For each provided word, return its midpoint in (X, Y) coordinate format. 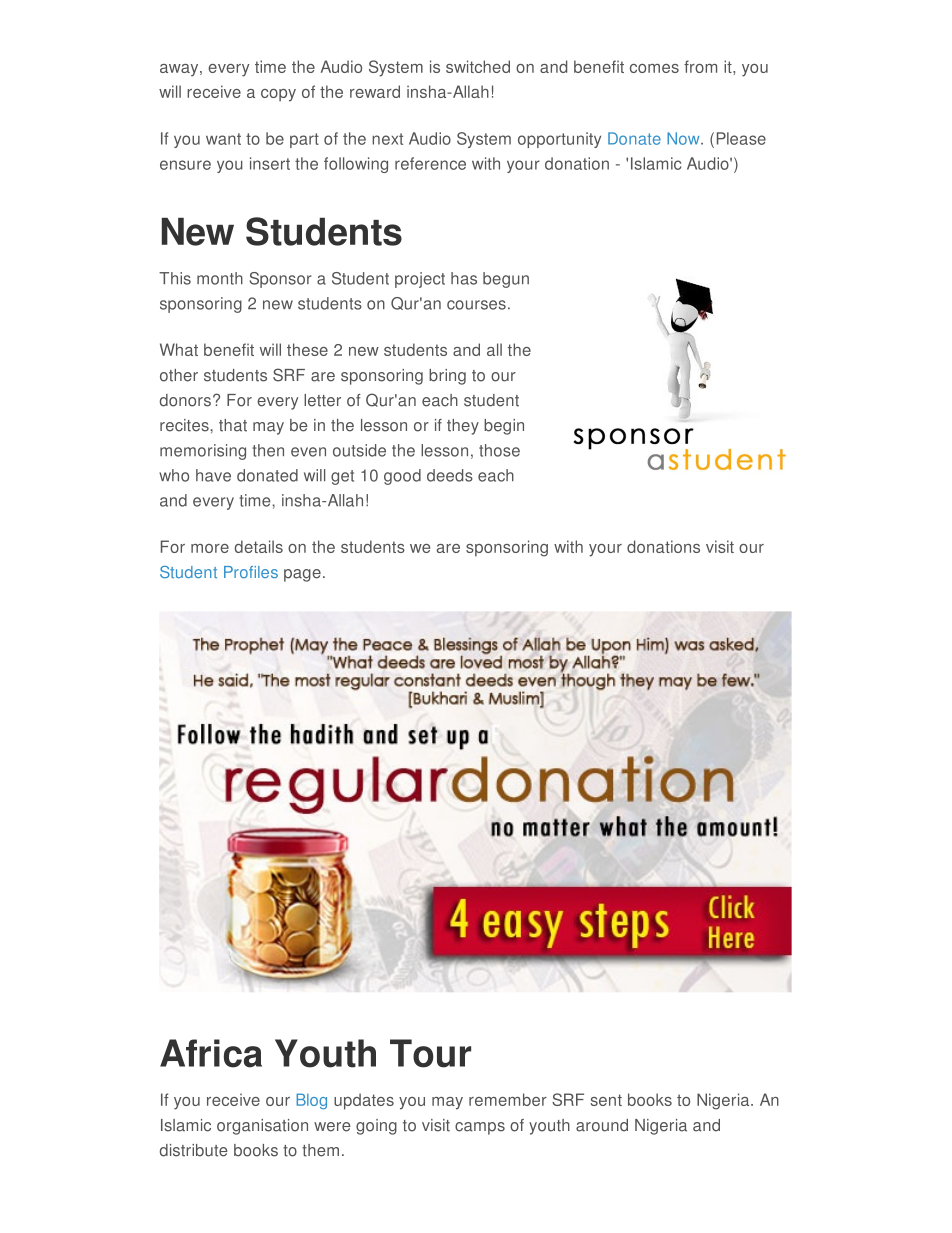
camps (480, 1128)
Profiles (251, 572)
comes (654, 68)
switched (478, 66)
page (302, 575)
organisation (262, 1127)
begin (504, 427)
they (463, 427)
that (233, 425)
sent (606, 1100)
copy (278, 95)
